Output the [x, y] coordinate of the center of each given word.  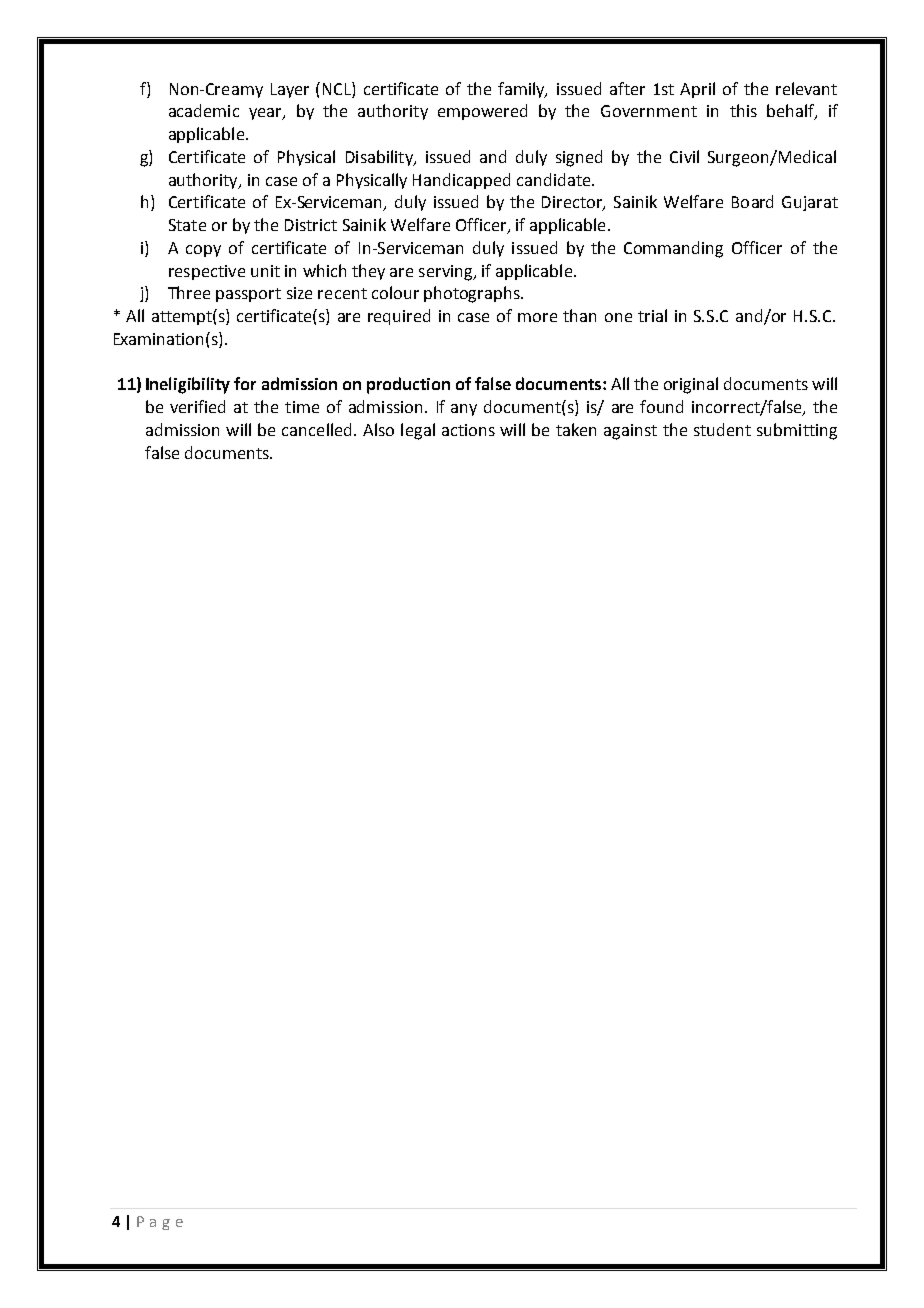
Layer [290, 90]
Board [752, 201]
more [537, 317]
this [743, 110]
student [722, 429]
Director [573, 203]
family [522, 90]
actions [468, 430]
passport [248, 295]
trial [652, 315]
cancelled [316, 429]
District [311, 225]
